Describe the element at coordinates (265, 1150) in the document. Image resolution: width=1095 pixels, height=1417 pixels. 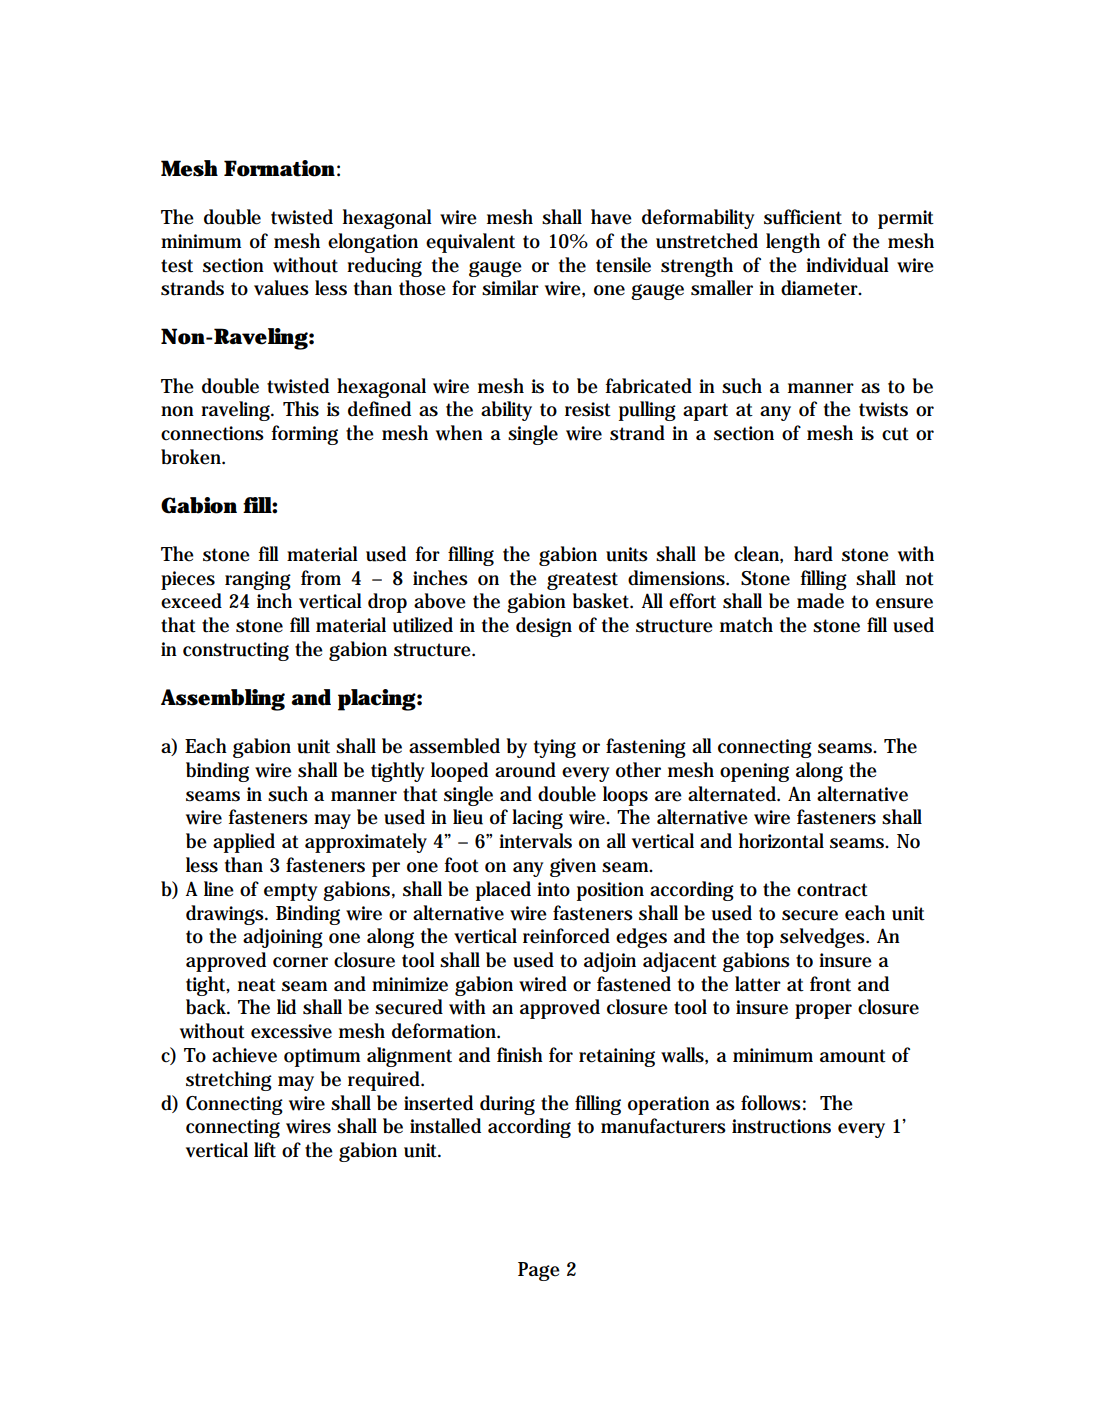
I see `lift` at that location.
